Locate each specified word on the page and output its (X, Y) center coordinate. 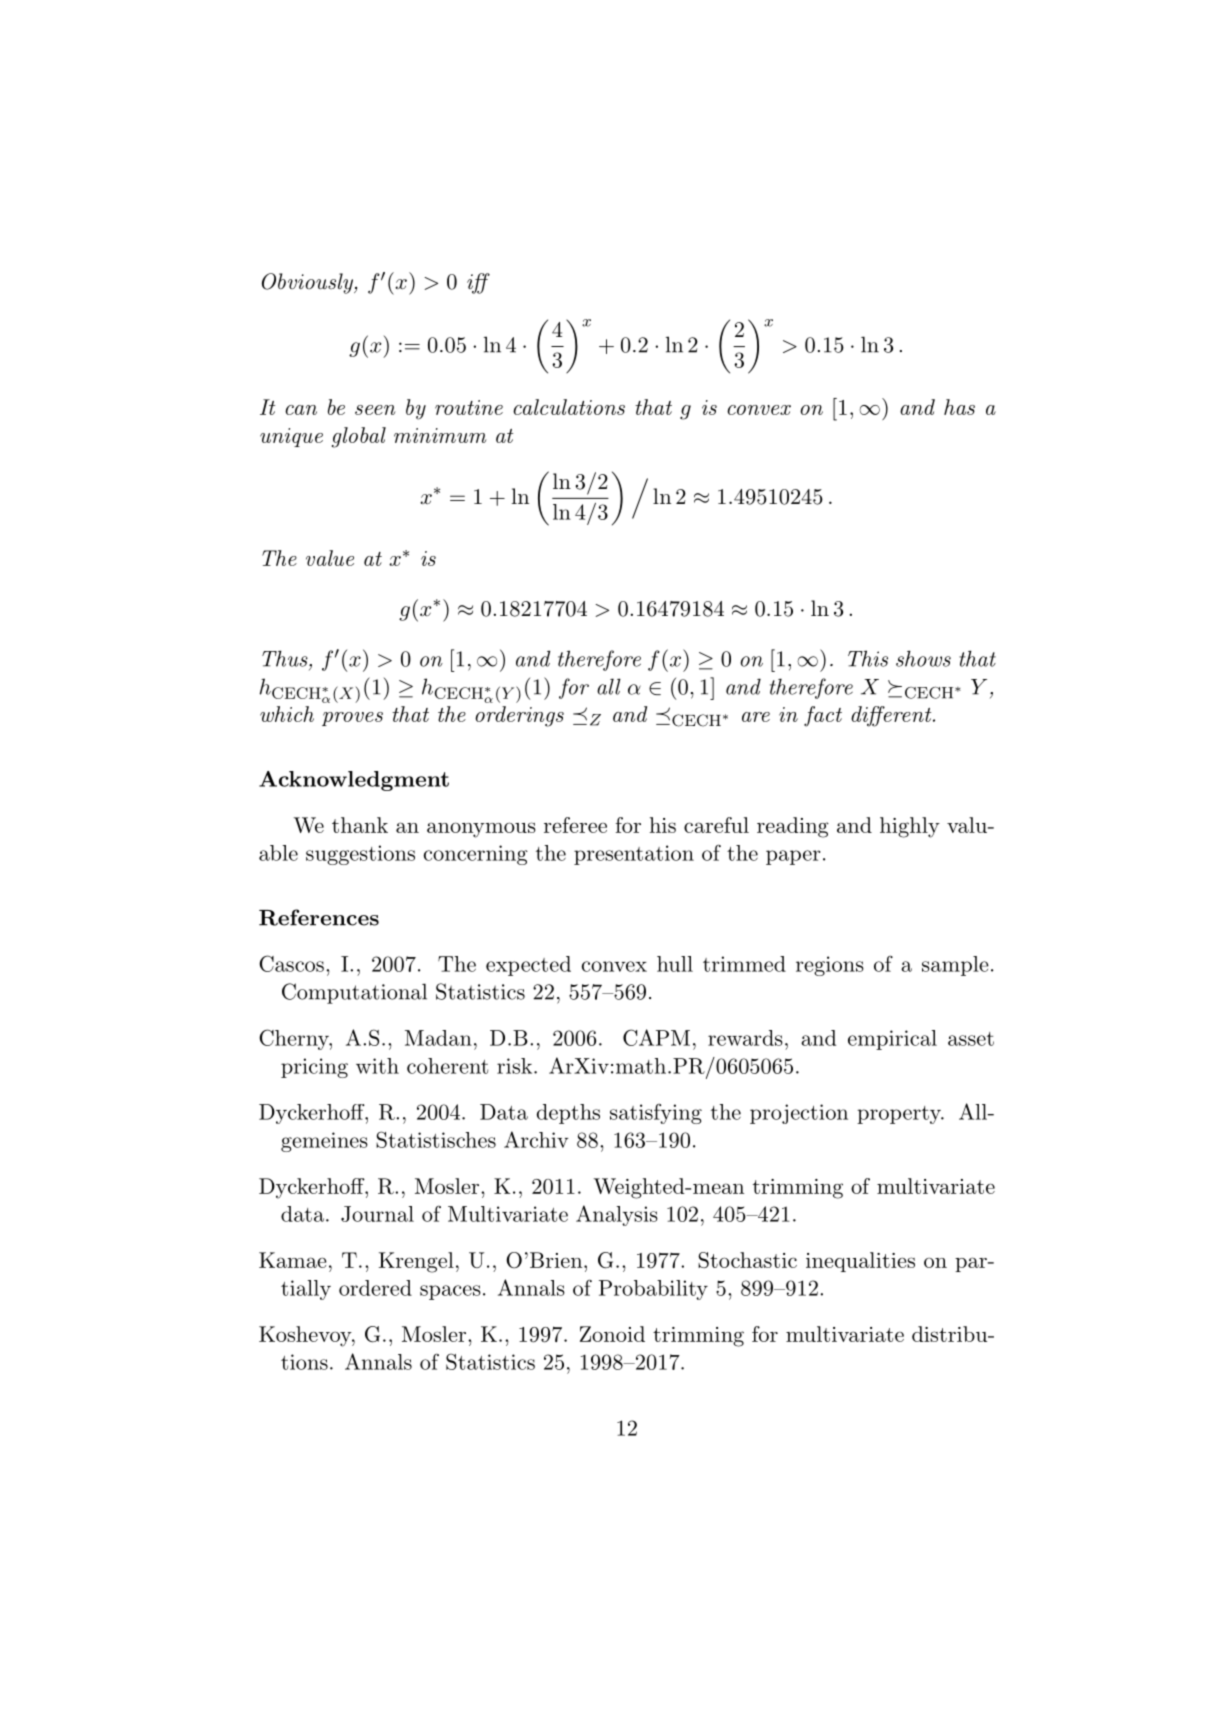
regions (830, 966)
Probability (653, 1290)
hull (675, 964)
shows (923, 658)
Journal (377, 1214)
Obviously (308, 283)
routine (469, 407)
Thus (286, 658)
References (319, 917)
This (868, 658)
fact (823, 716)
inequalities (860, 1262)
